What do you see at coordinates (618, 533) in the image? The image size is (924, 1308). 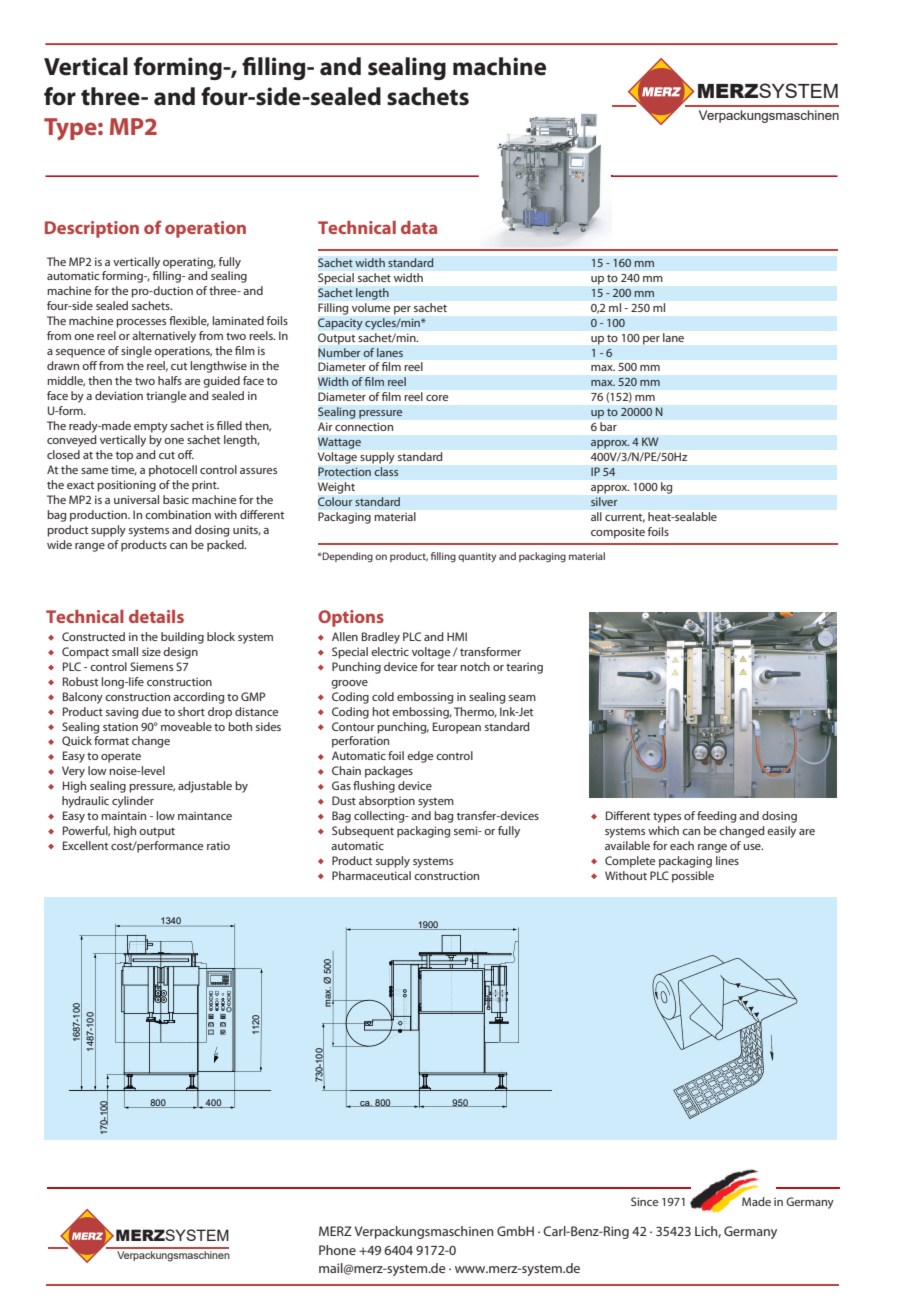 I see `composite` at bounding box center [618, 533].
